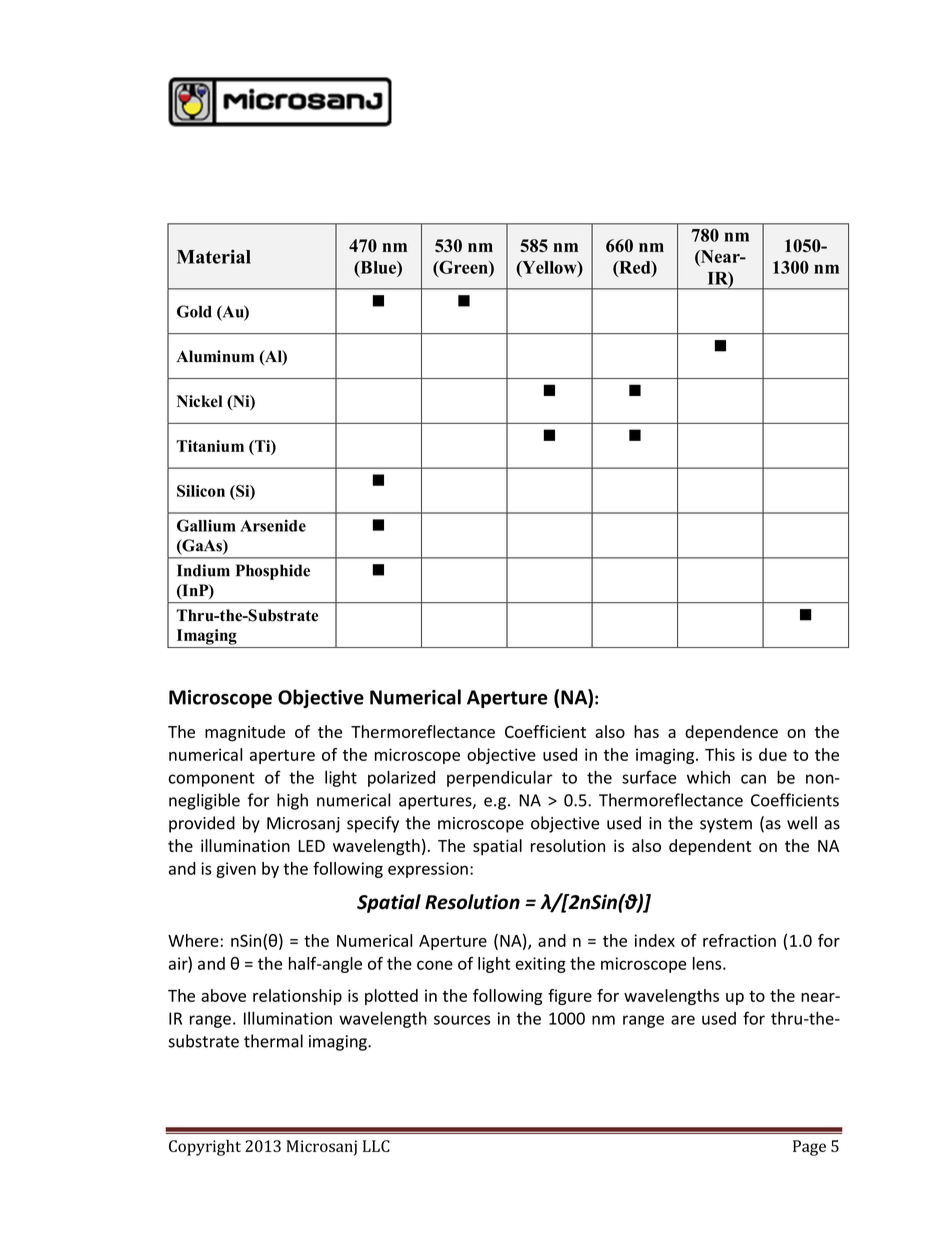 This image has width=952, height=1233. I want to click on Aluminum, so click(215, 356).
